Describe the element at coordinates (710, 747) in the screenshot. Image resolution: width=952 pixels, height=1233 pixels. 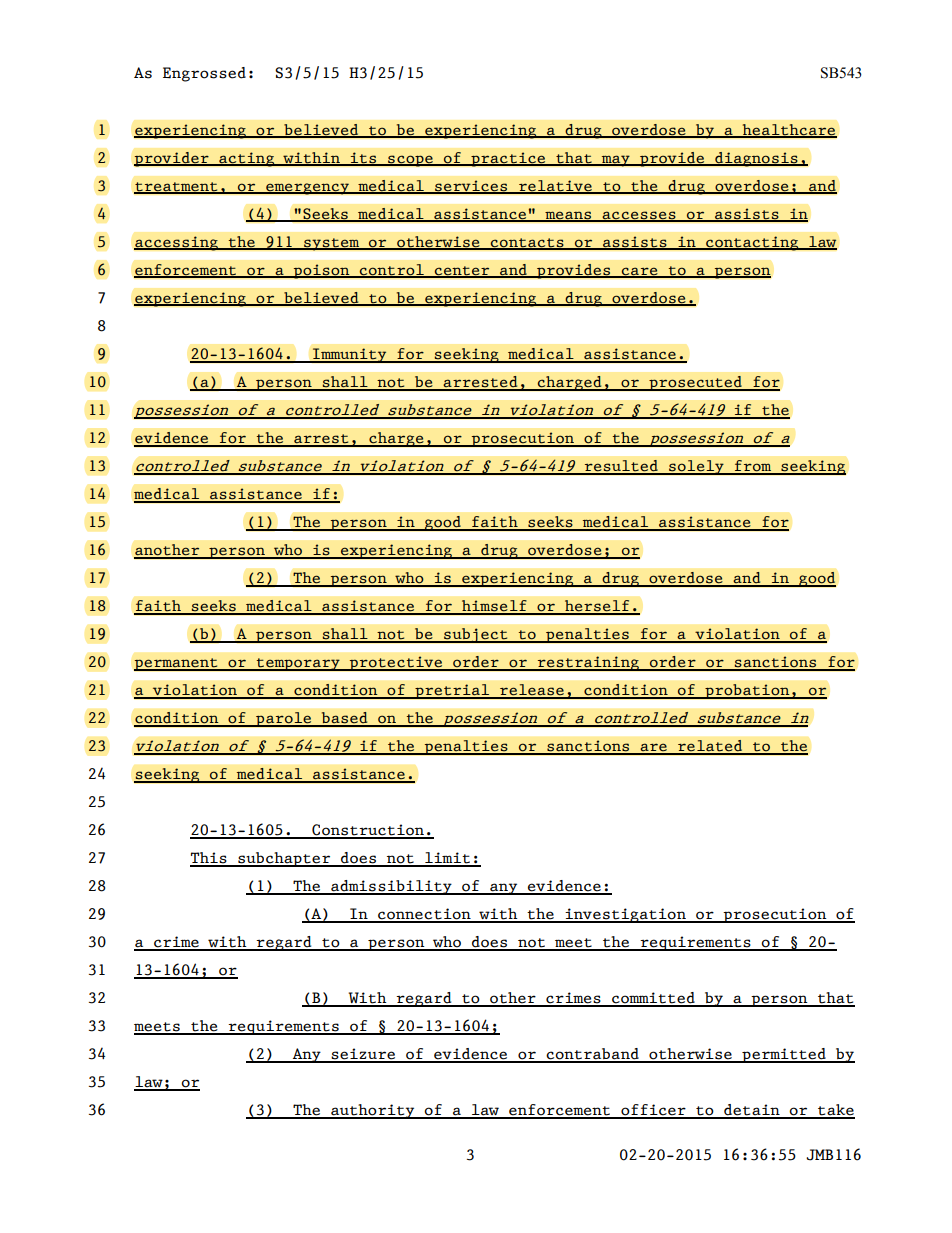
I see `related` at that location.
